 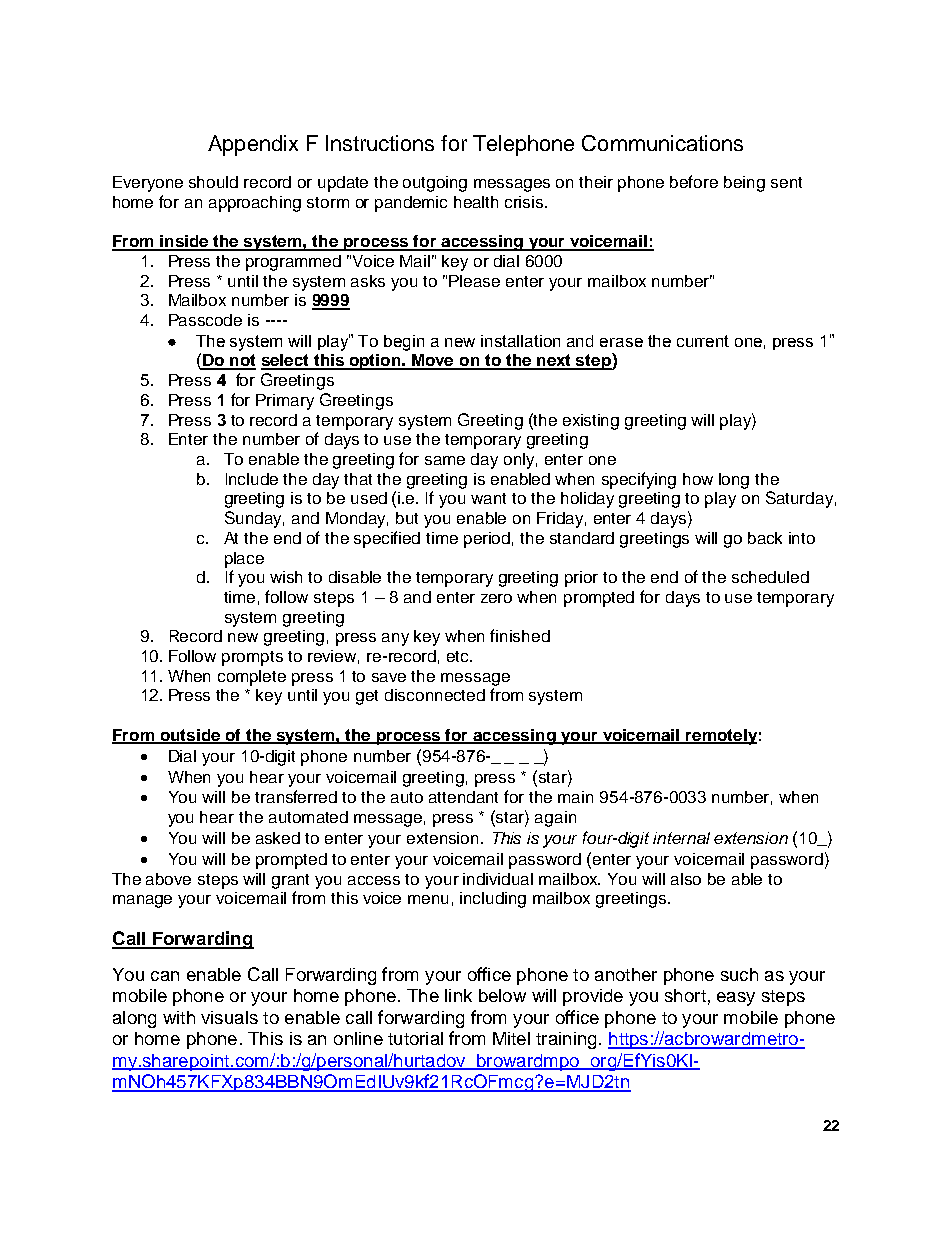 I want to click on should, so click(x=213, y=182).
